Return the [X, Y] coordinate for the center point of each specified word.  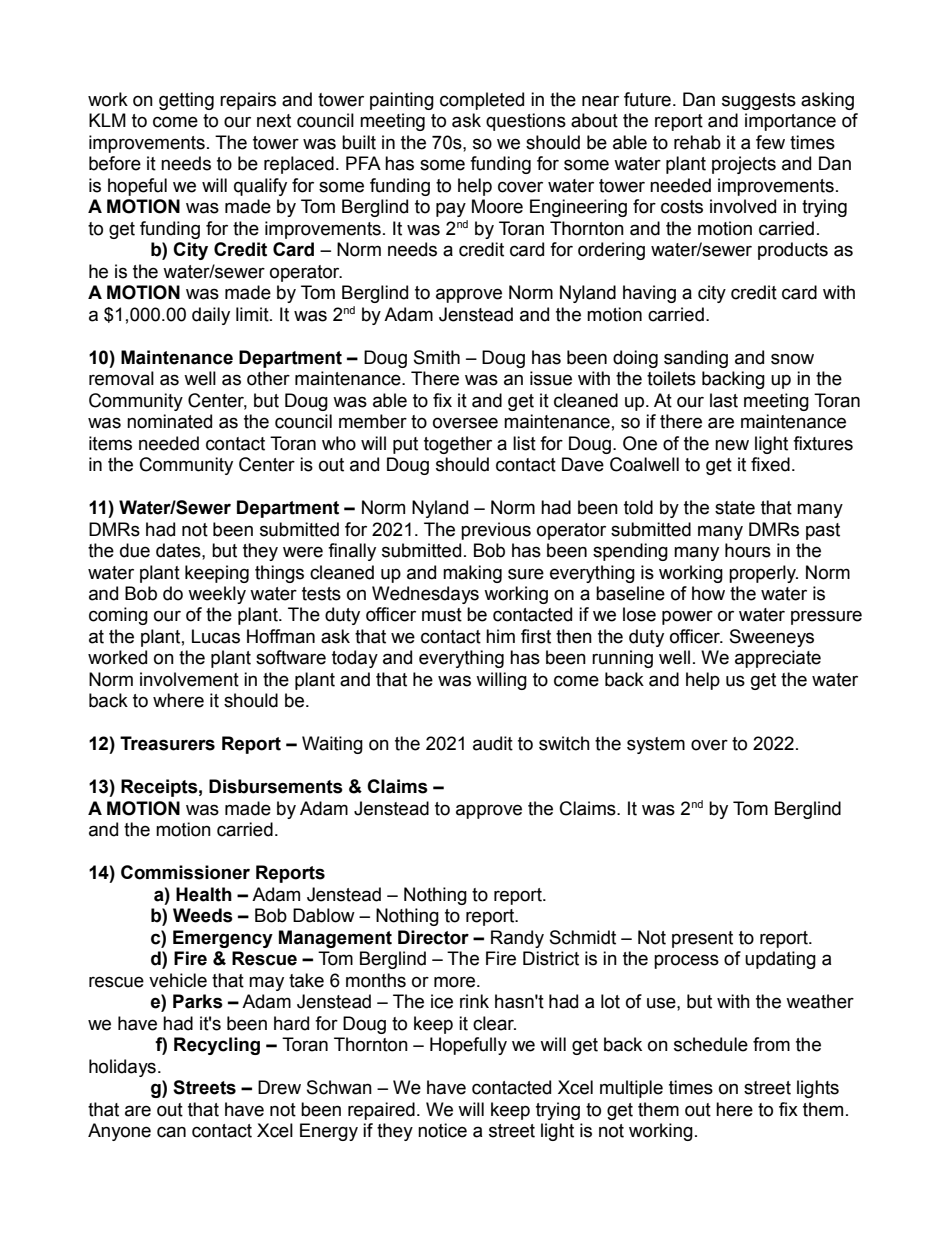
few [770, 142]
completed [482, 101]
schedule [711, 1044]
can [171, 1132]
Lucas [216, 636]
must [442, 615]
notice [442, 1130]
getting [186, 101]
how [708, 593]
